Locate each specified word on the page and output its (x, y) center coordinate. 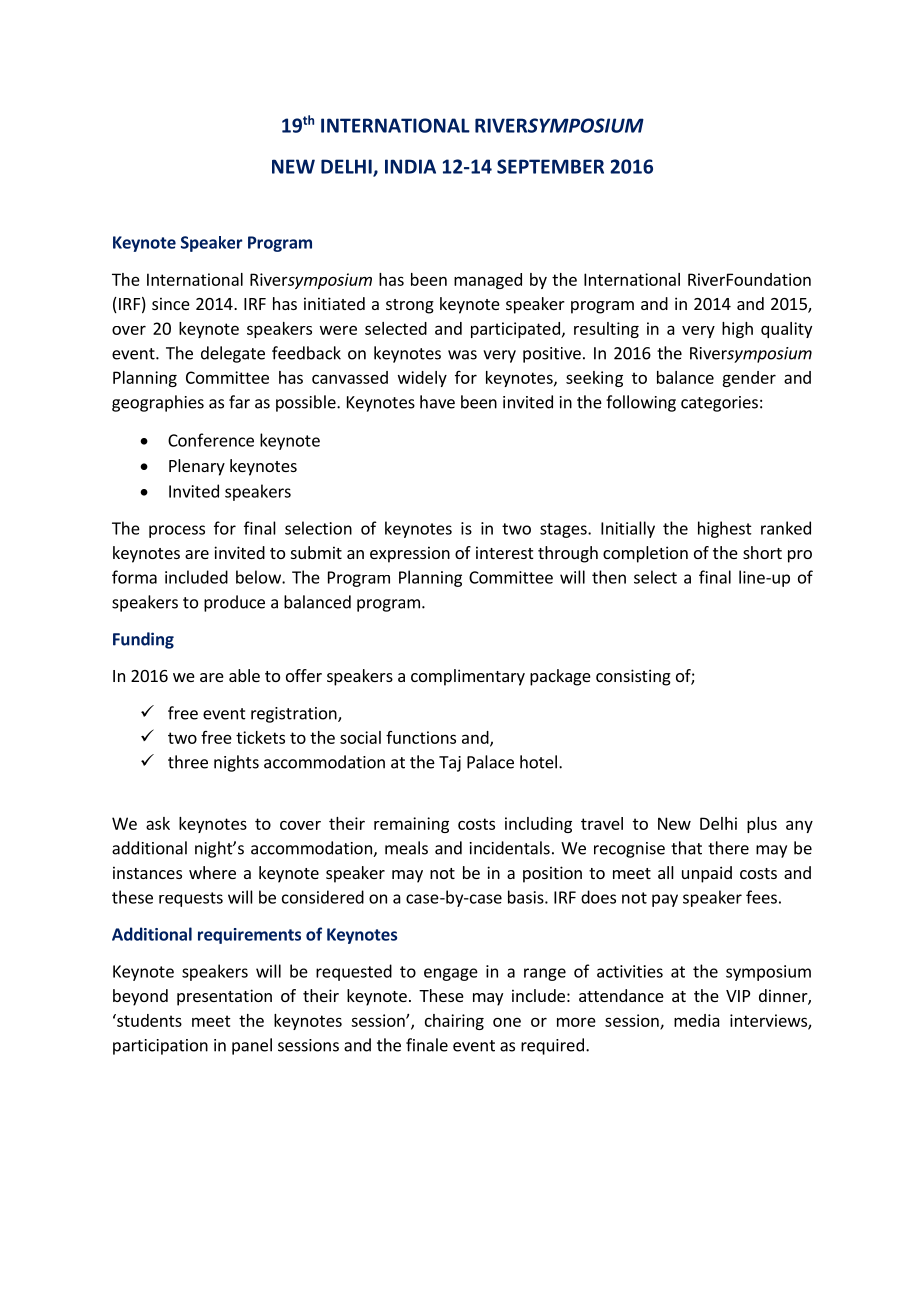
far (239, 402)
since (171, 303)
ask (158, 823)
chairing (454, 1022)
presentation (224, 997)
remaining (411, 825)
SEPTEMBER (550, 166)
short (762, 552)
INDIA (410, 166)
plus (762, 825)
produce (234, 603)
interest (504, 552)
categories (719, 404)
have (437, 402)
